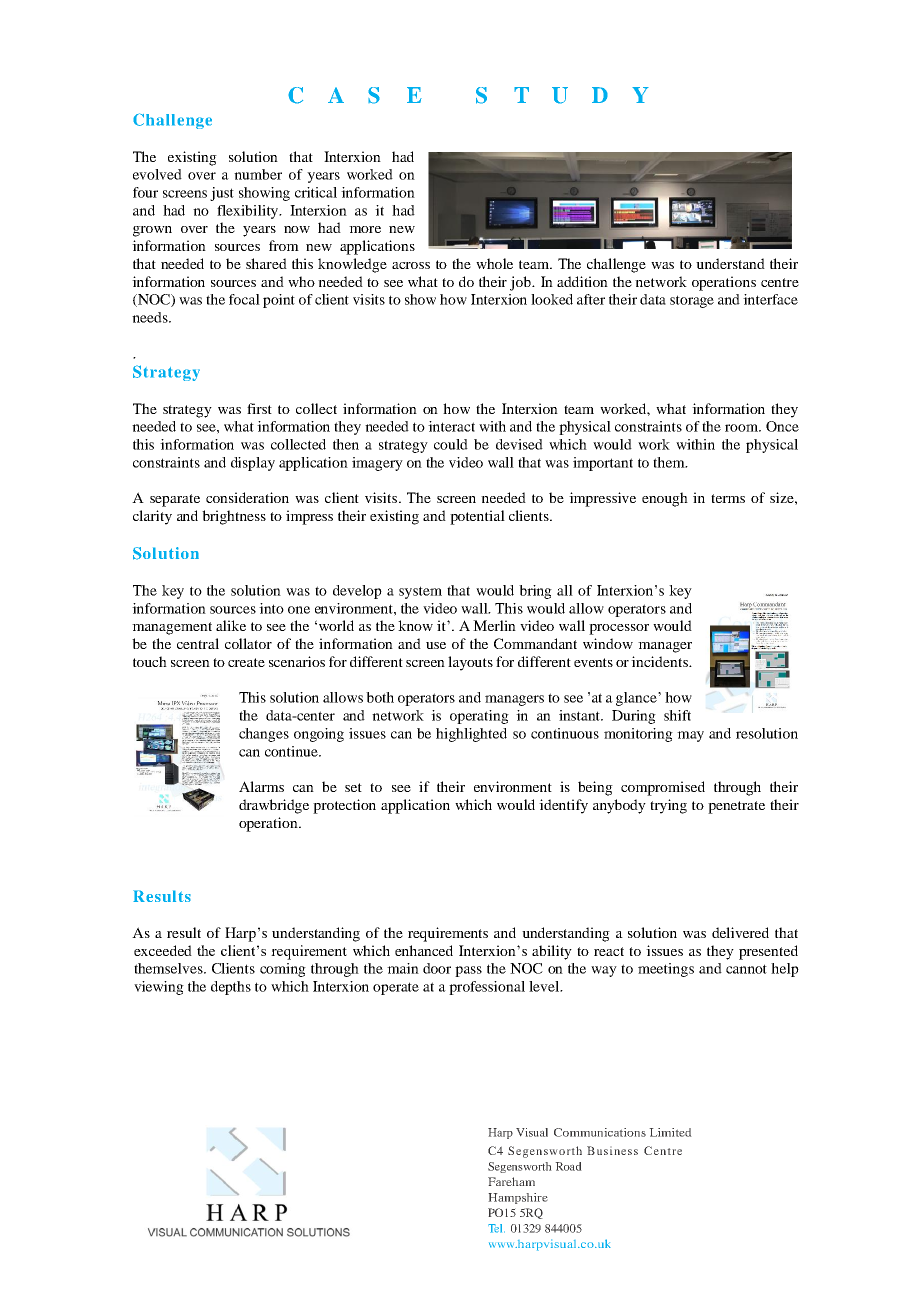  What do you see at coordinates (231, 988) in the screenshot?
I see `depths` at bounding box center [231, 988].
